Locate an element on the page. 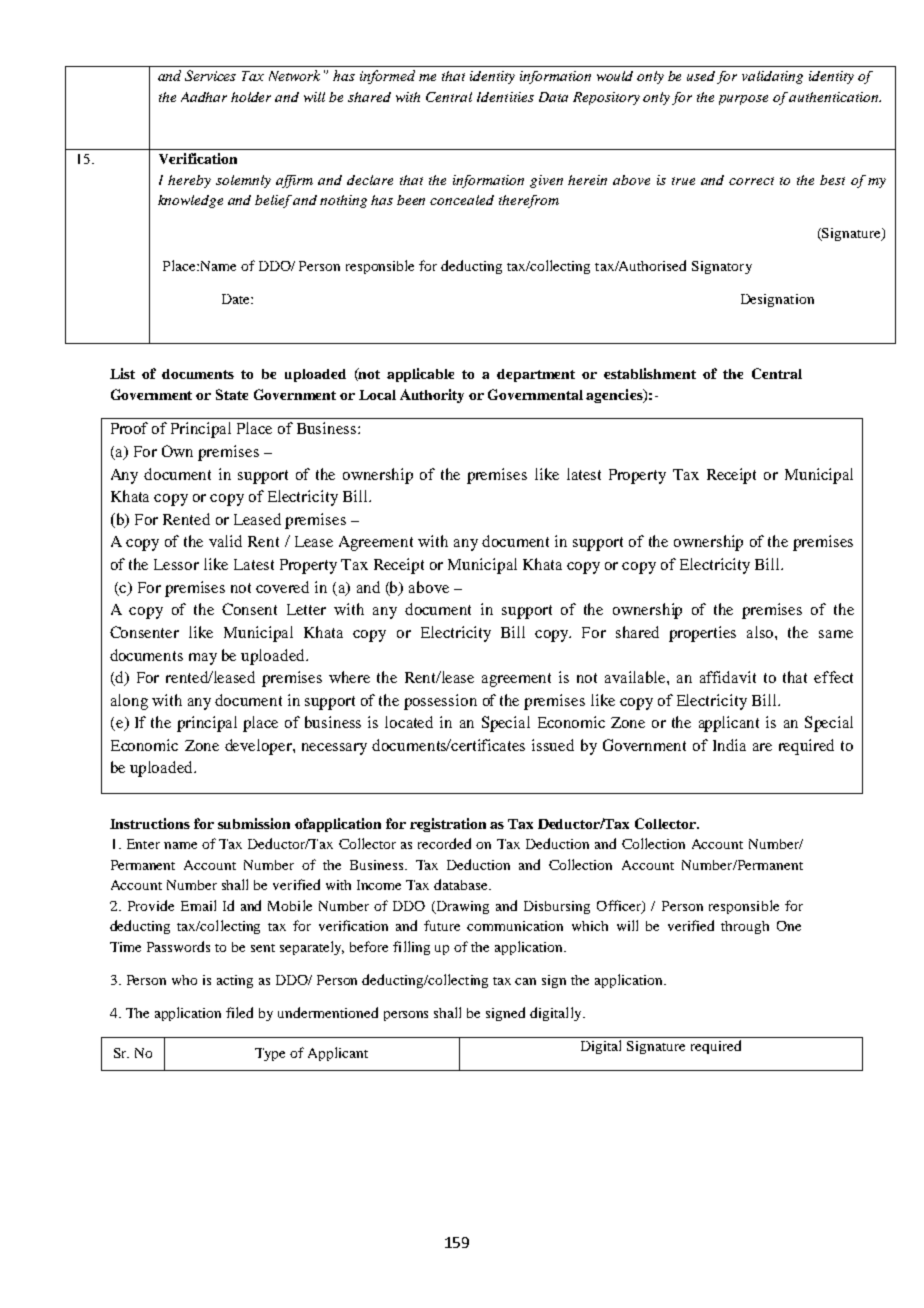  department is located at coordinates (536, 375).
